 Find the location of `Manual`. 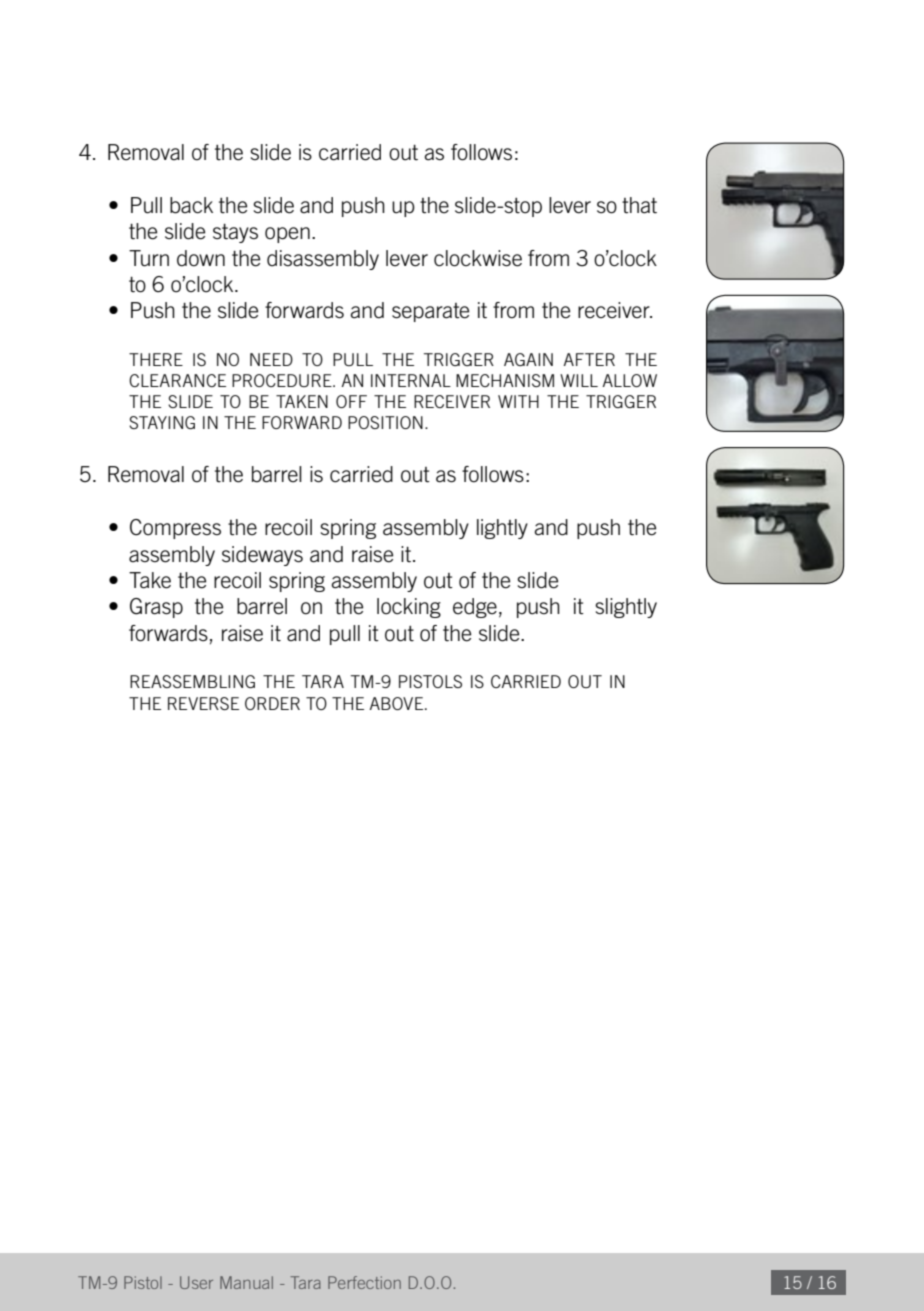

Manual is located at coordinates (246, 1282).
